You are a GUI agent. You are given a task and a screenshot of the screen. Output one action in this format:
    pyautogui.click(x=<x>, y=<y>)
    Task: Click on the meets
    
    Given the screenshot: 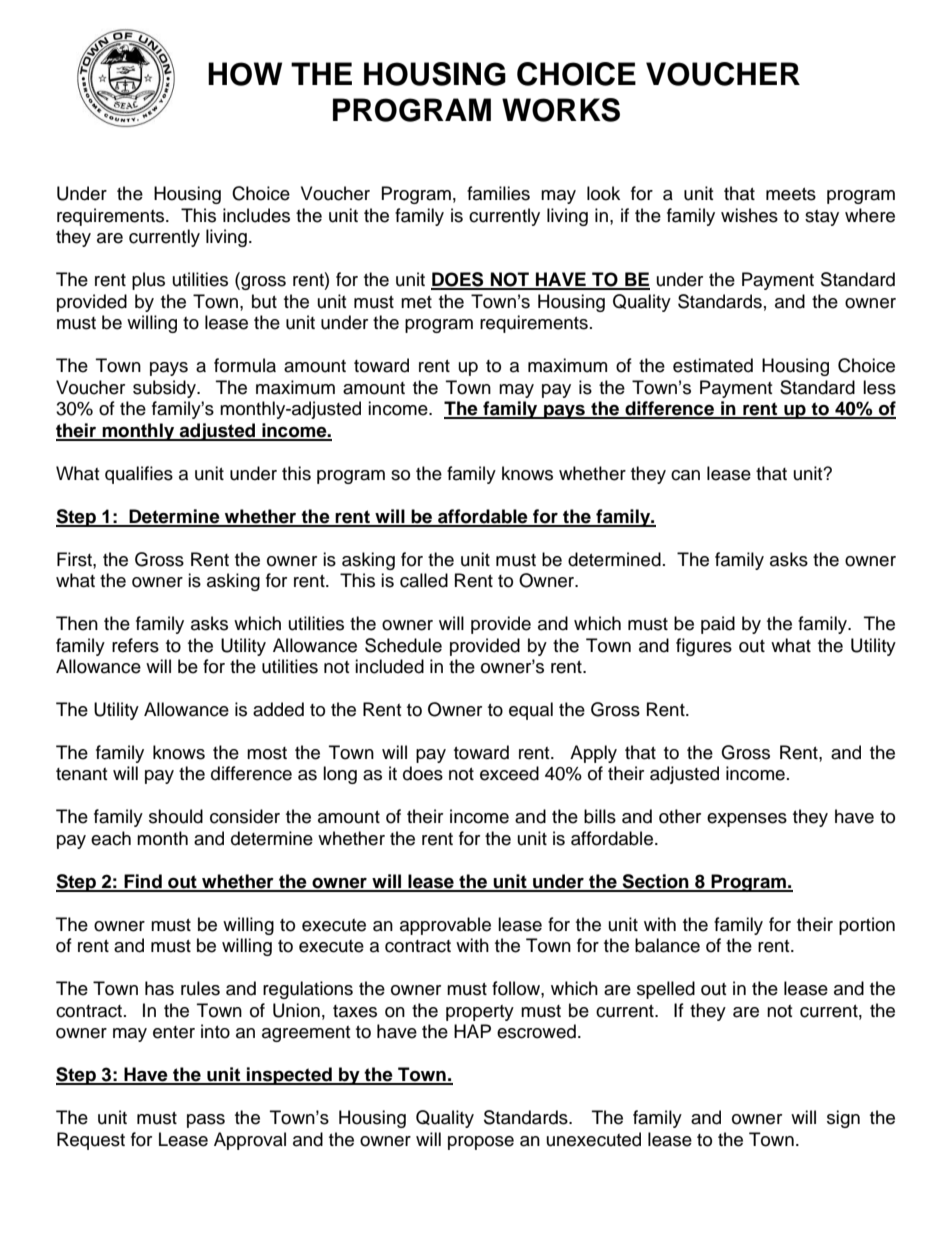 What is the action you would take?
    pyautogui.click(x=791, y=194)
